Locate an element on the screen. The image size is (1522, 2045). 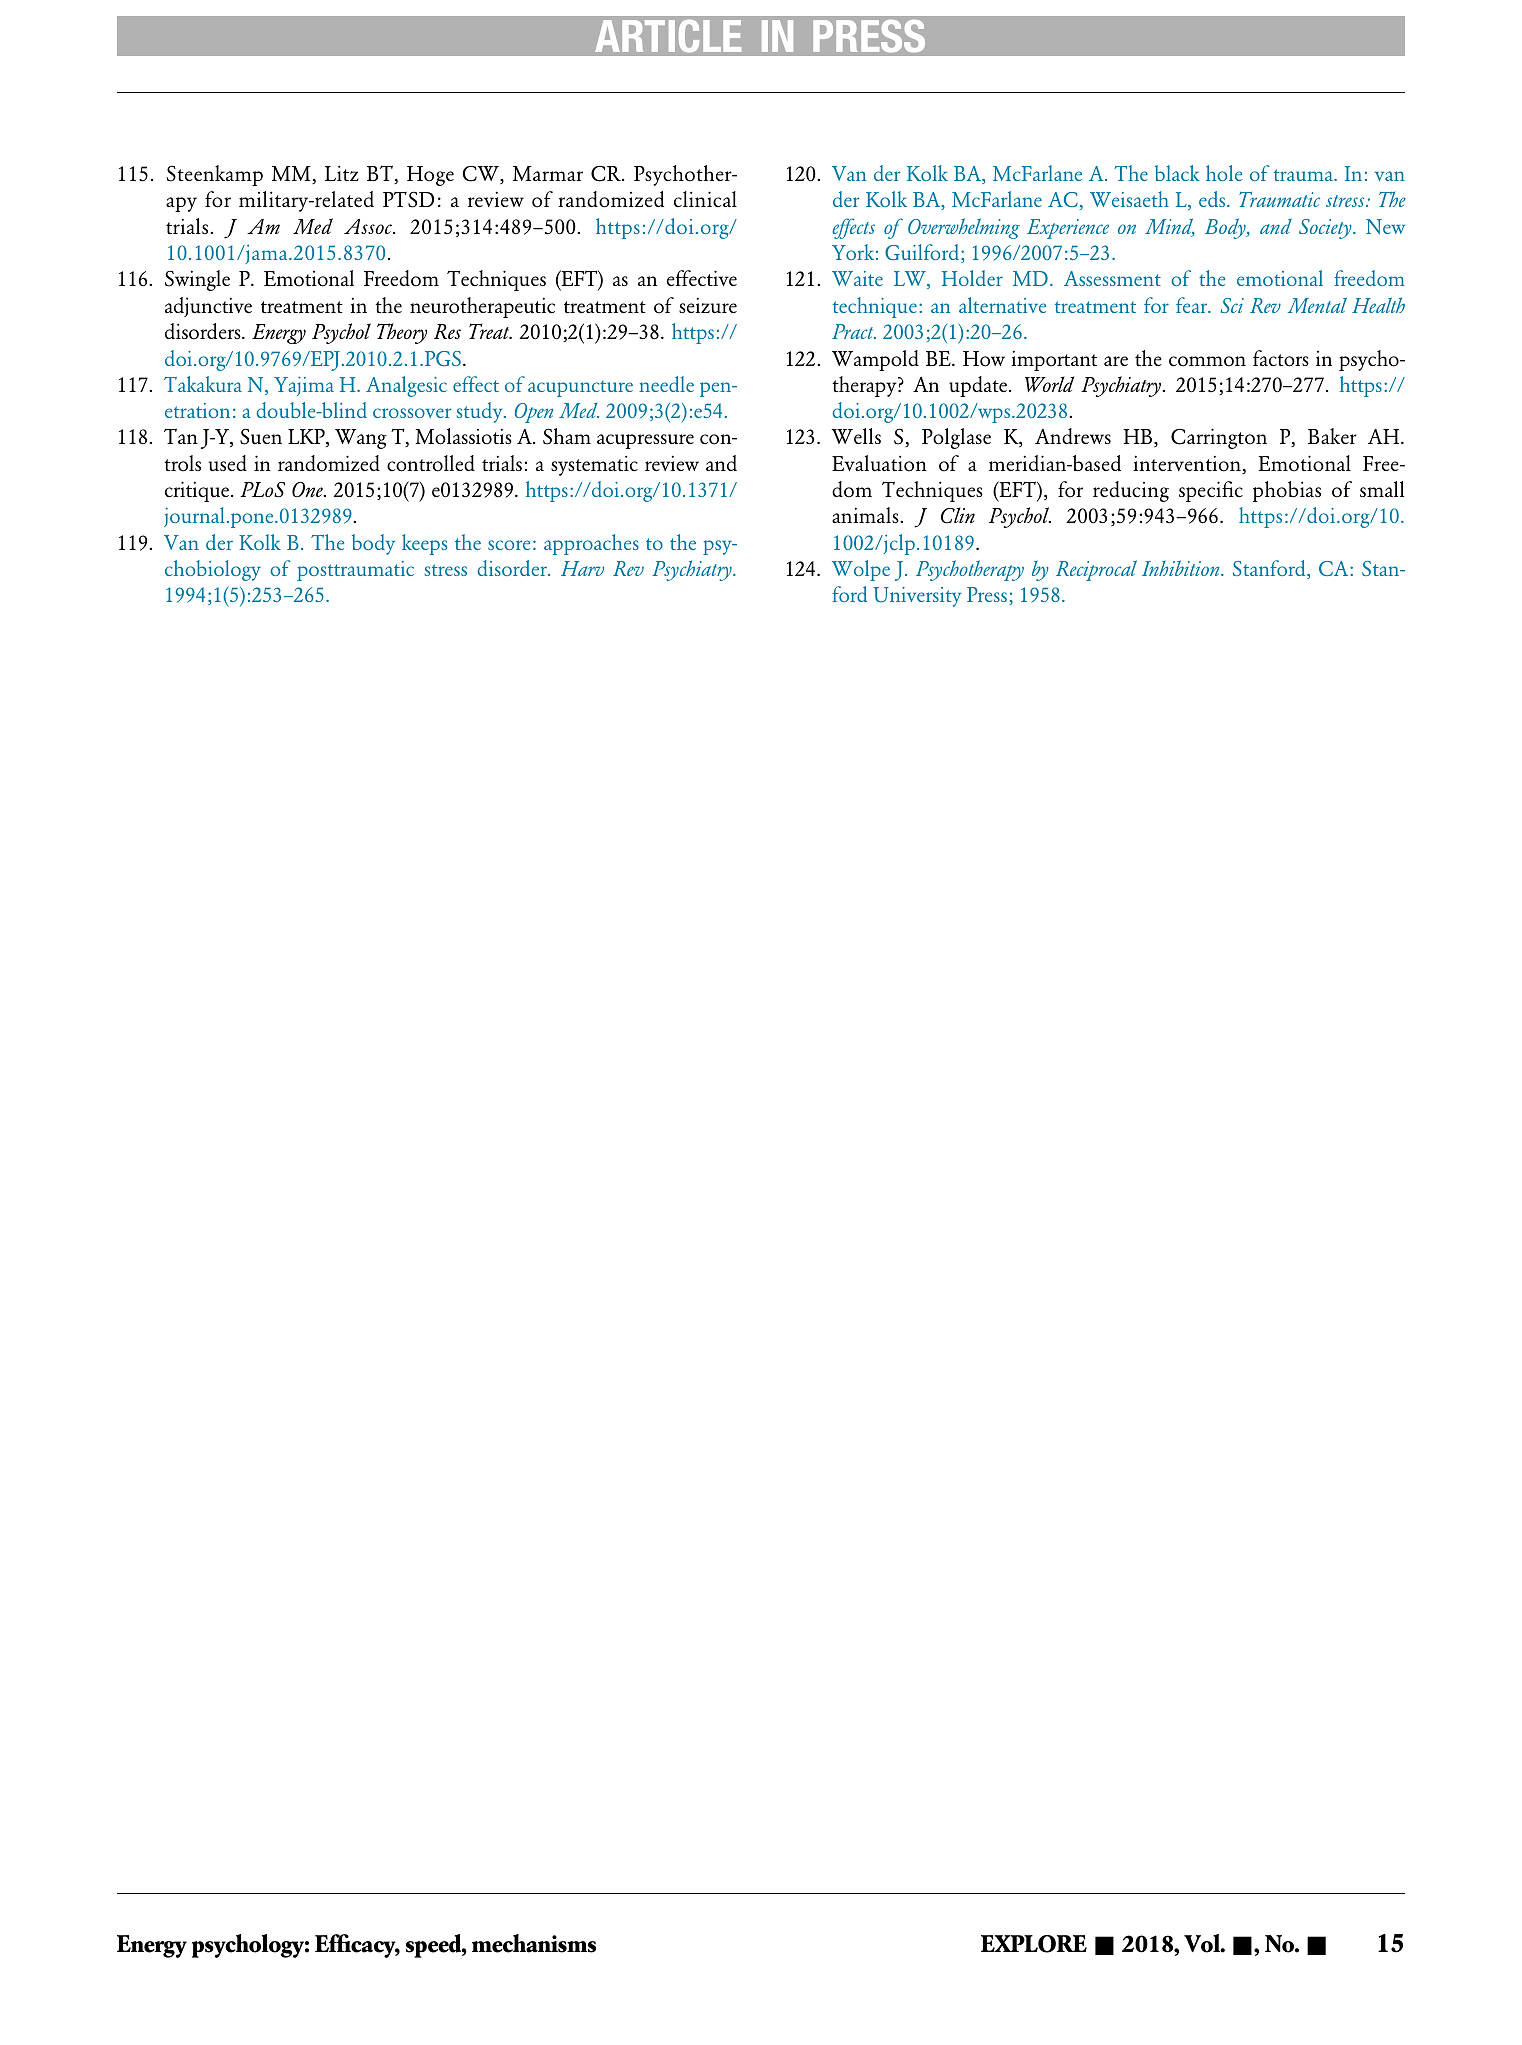
approaches is located at coordinates (591, 544).
